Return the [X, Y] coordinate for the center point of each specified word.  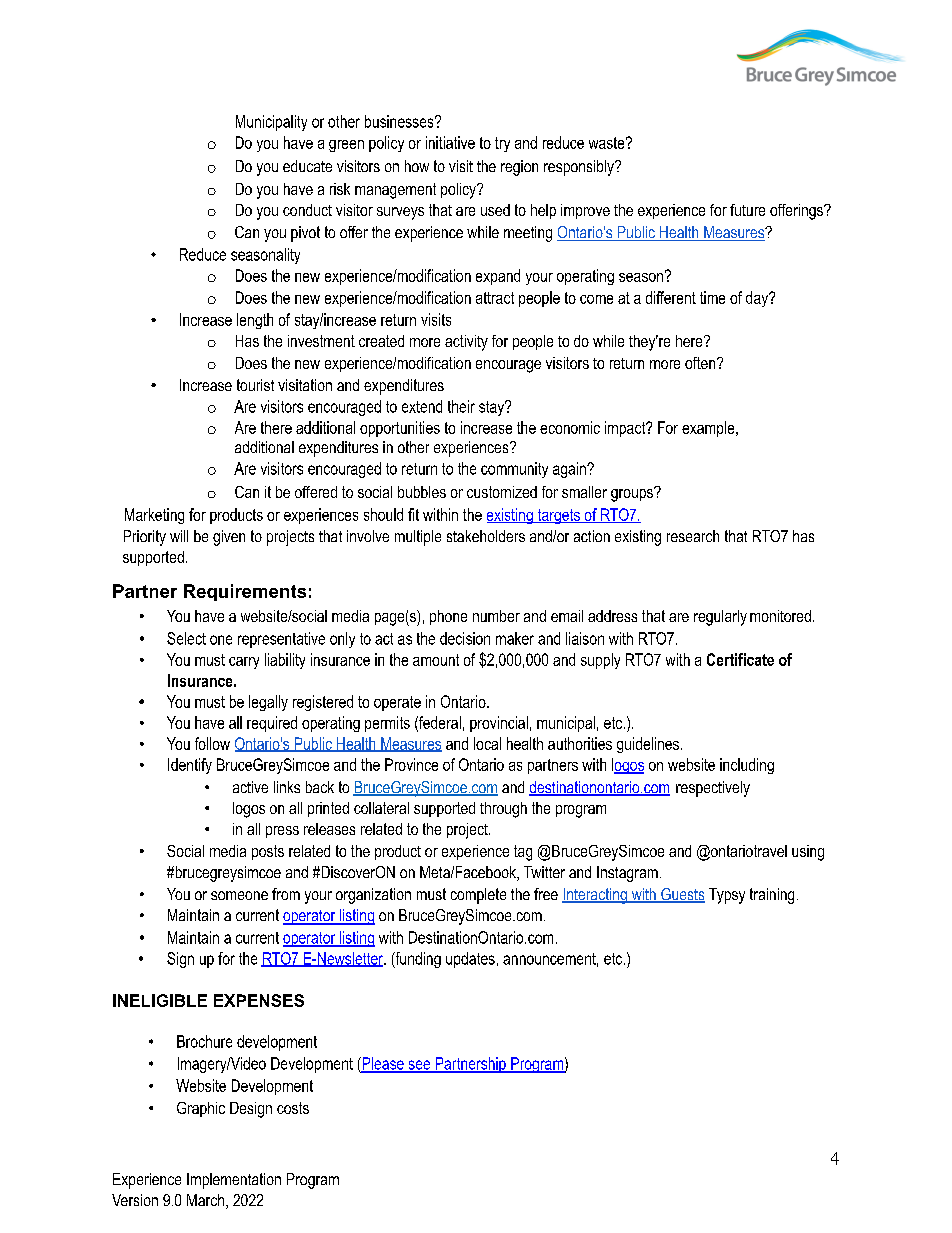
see [419, 1066]
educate [307, 166]
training [772, 896]
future [747, 210]
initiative [450, 142]
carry [244, 663]
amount [436, 660]
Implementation [234, 1181]
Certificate [740, 659]
